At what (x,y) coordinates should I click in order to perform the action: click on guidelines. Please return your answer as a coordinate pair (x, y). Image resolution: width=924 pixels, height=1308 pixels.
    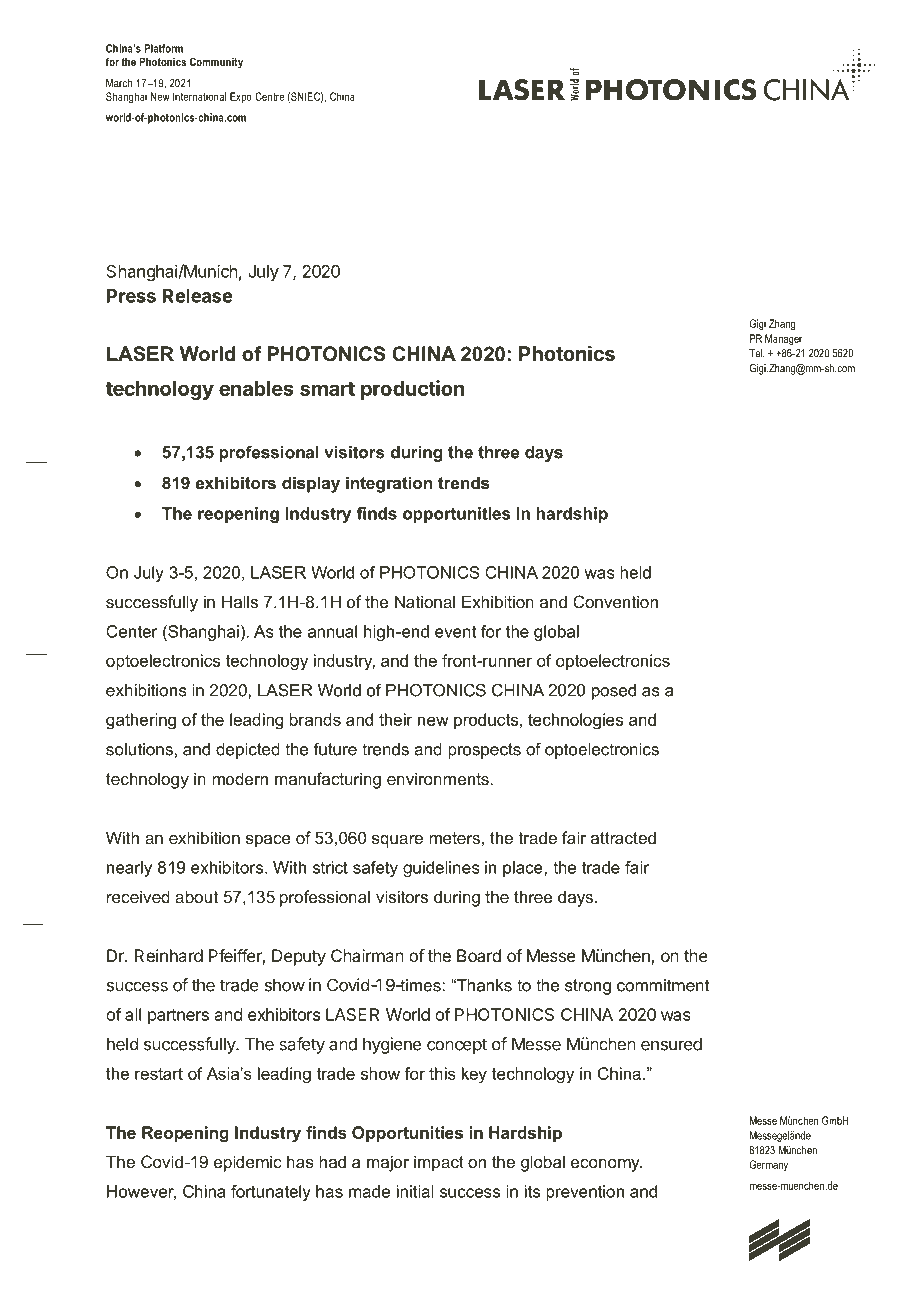
    Looking at the image, I should click on (441, 869).
